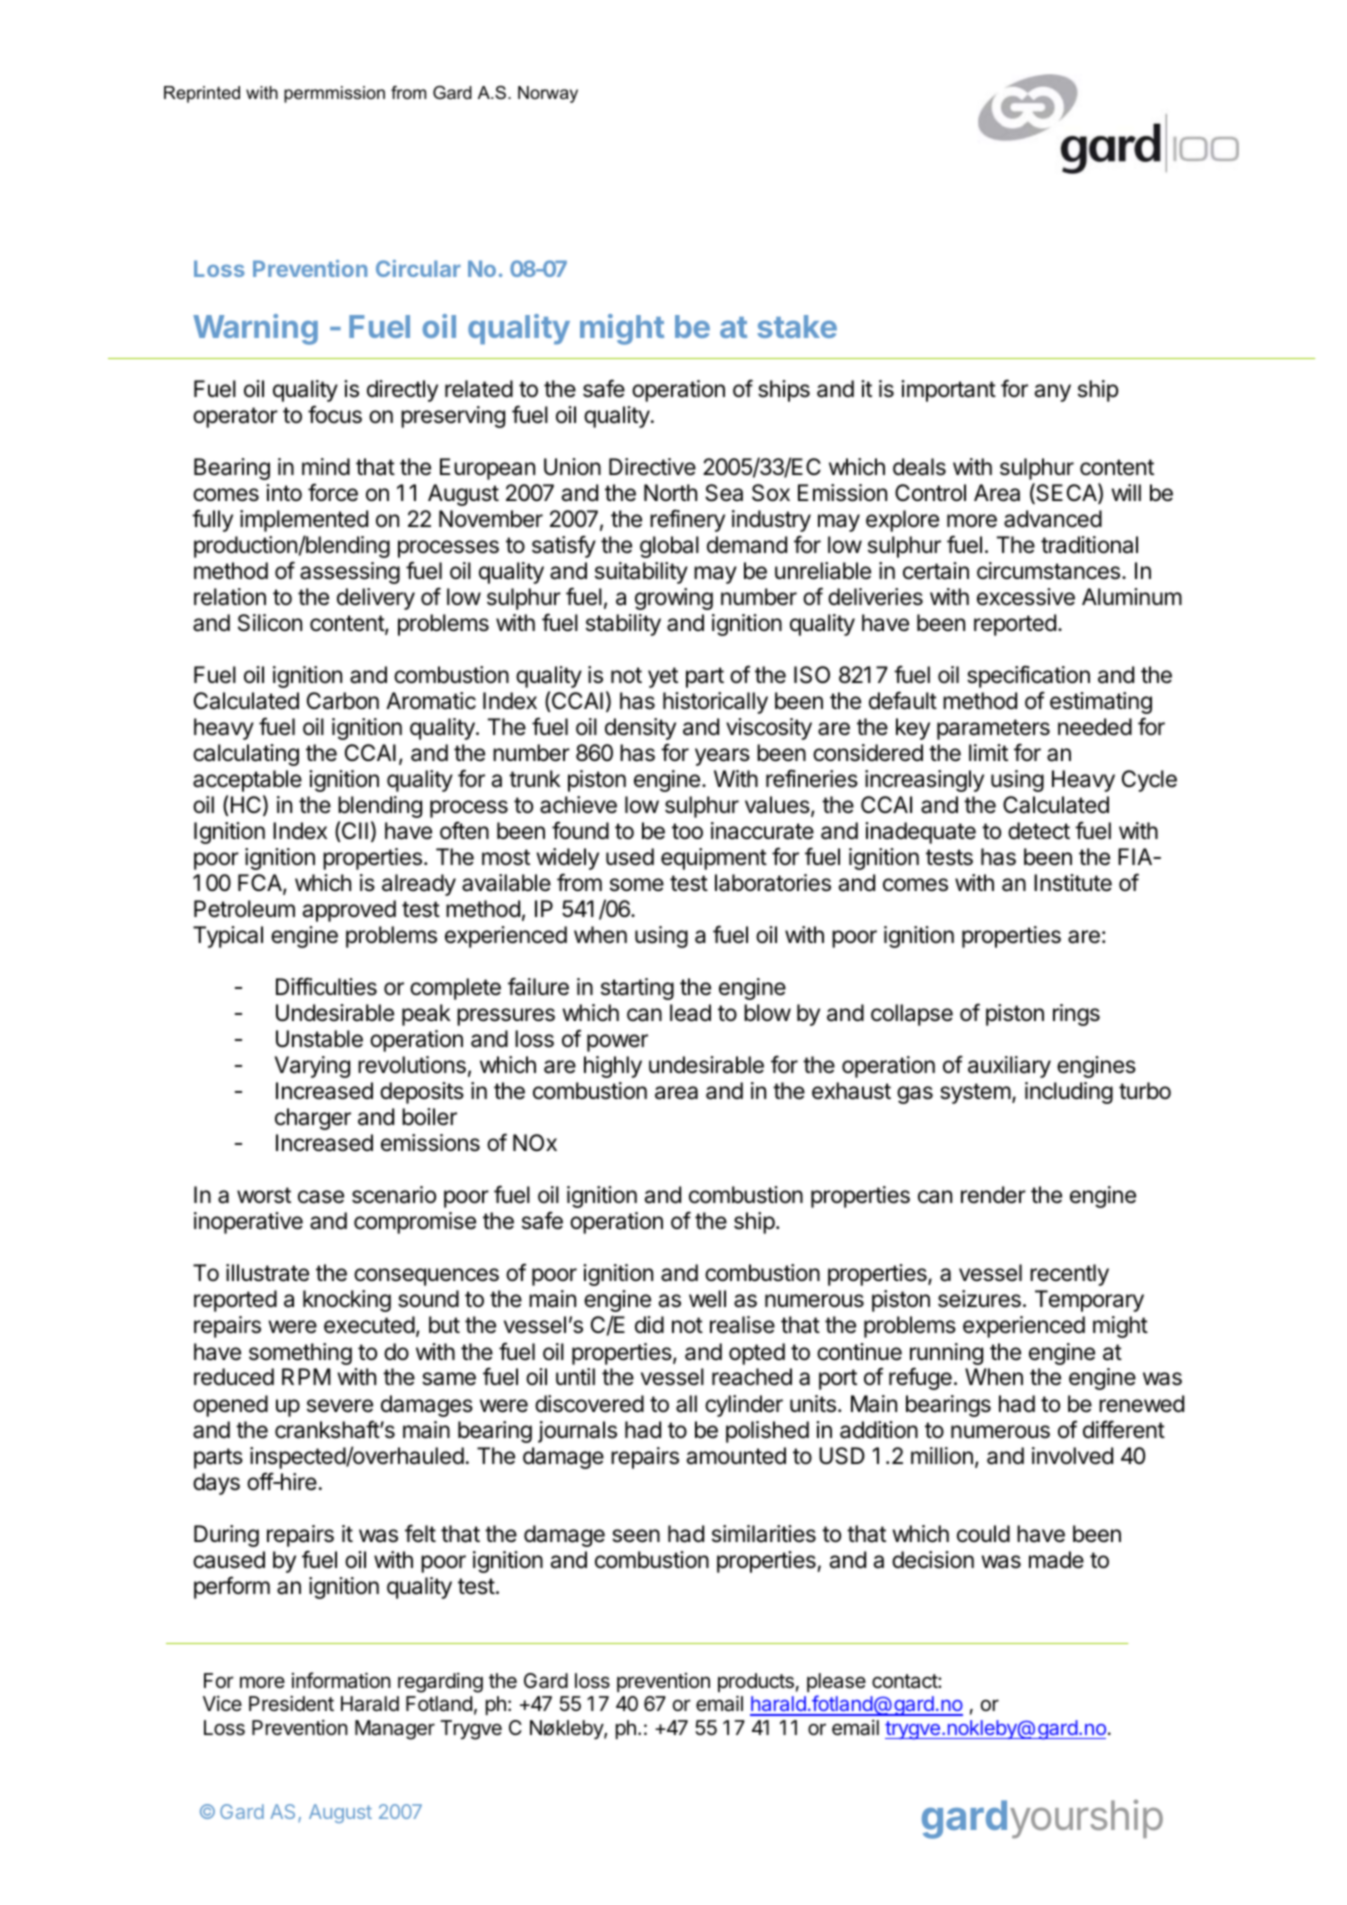 The image size is (1347, 1905). I want to click on information, so click(341, 1680).
